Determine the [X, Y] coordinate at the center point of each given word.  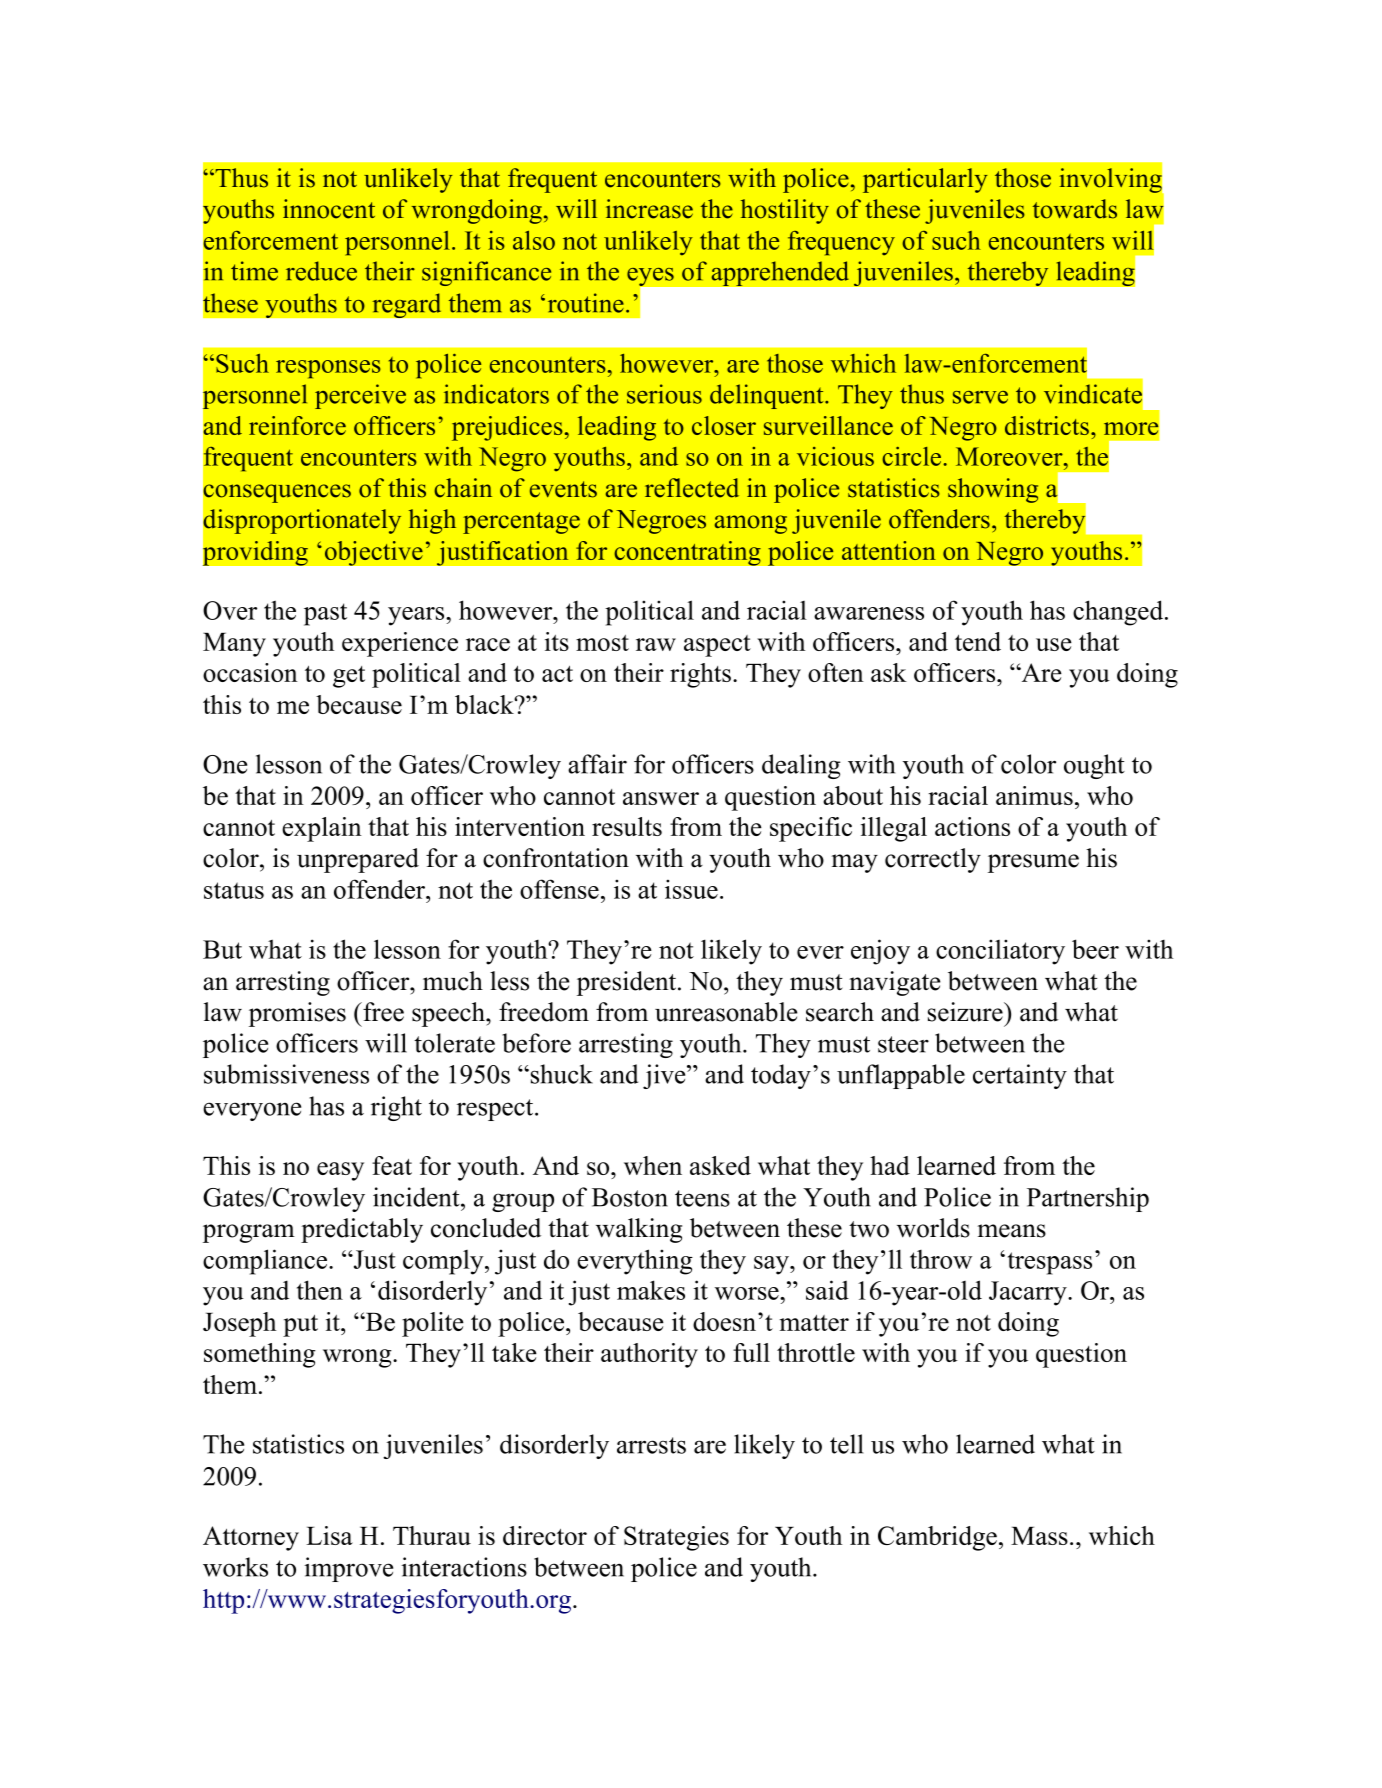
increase [649, 209]
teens [702, 1198]
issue [691, 889]
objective [373, 553]
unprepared [358, 860]
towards [1075, 209]
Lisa [329, 1535]
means [1011, 1231]
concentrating [687, 553]
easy [340, 1171]
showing [993, 490]
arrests [651, 1445]
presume [1033, 863]
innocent [329, 209]
